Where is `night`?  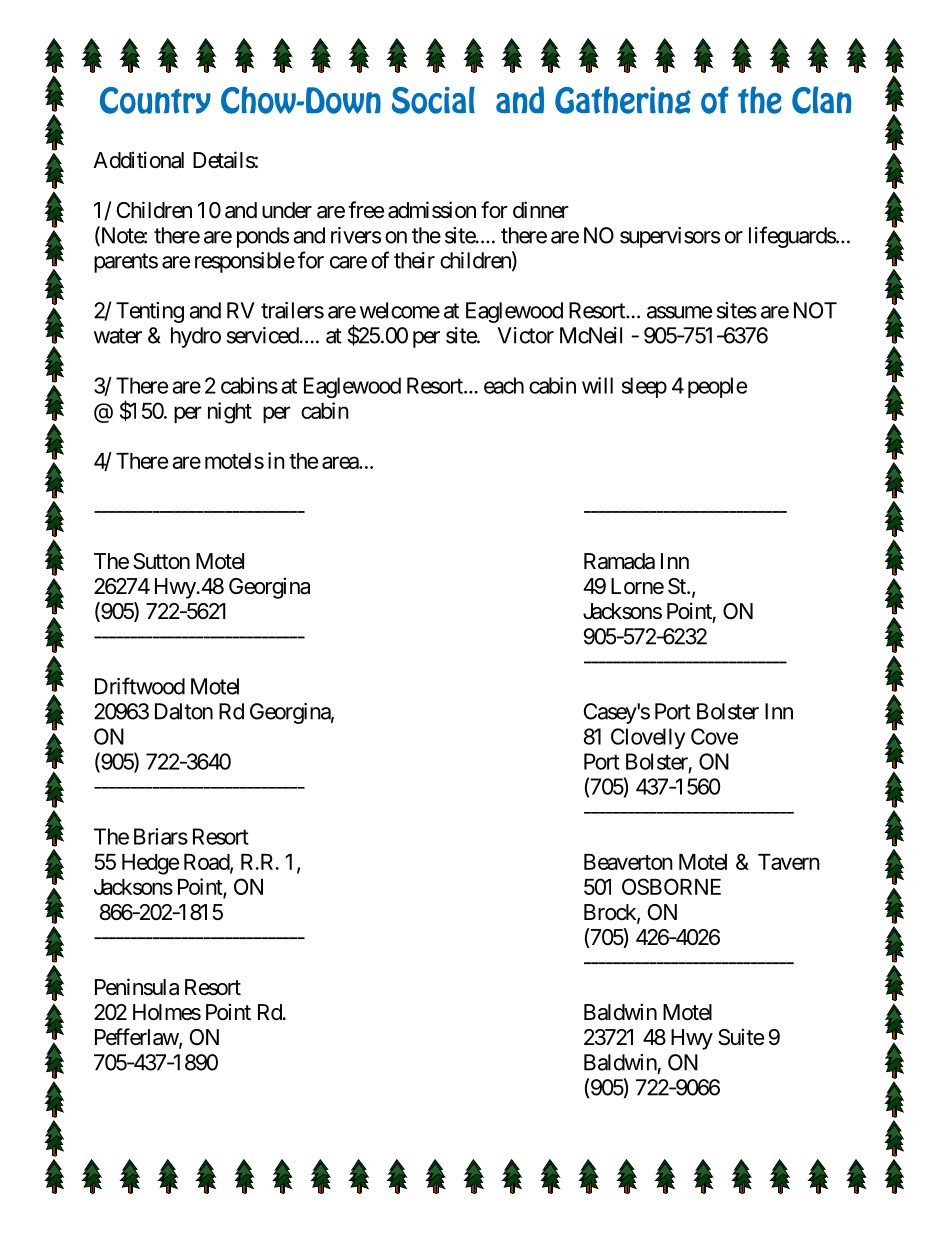
night is located at coordinates (230, 413).
